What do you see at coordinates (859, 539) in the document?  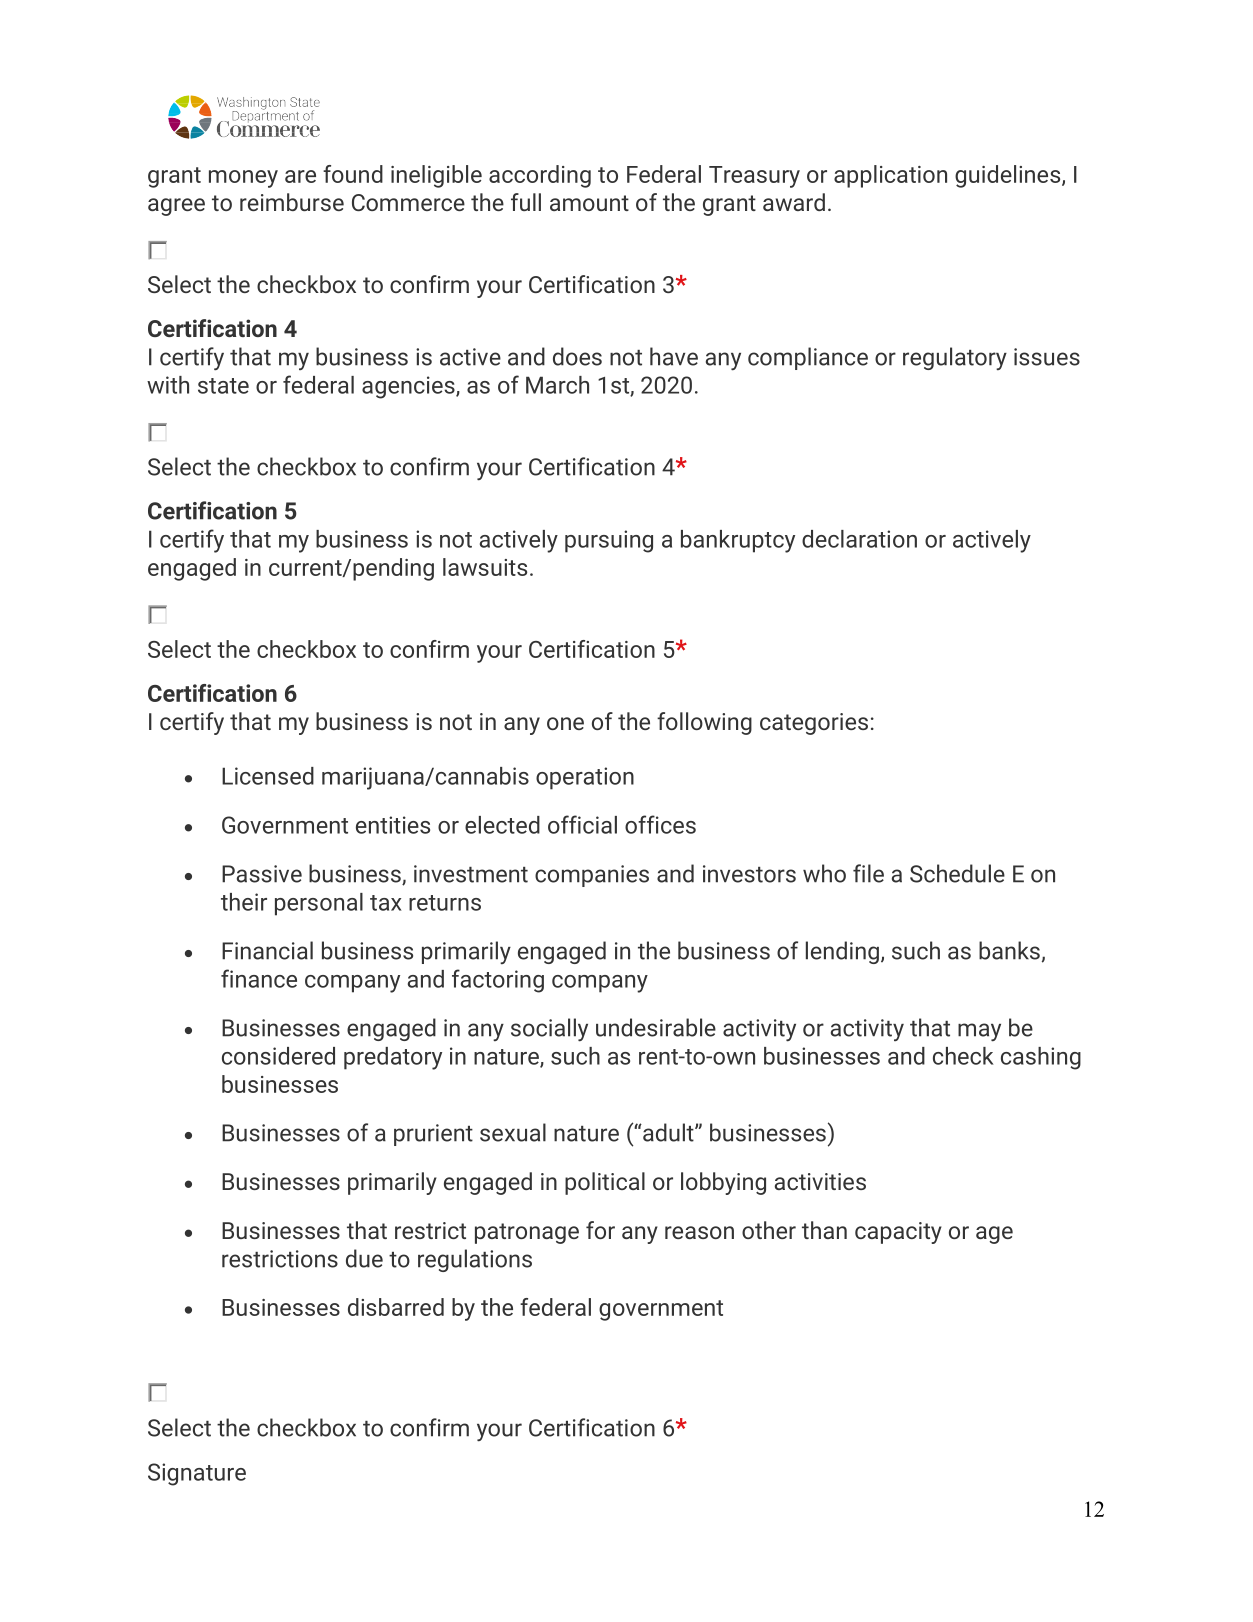 I see `declaration` at bounding box center [859, 539].
